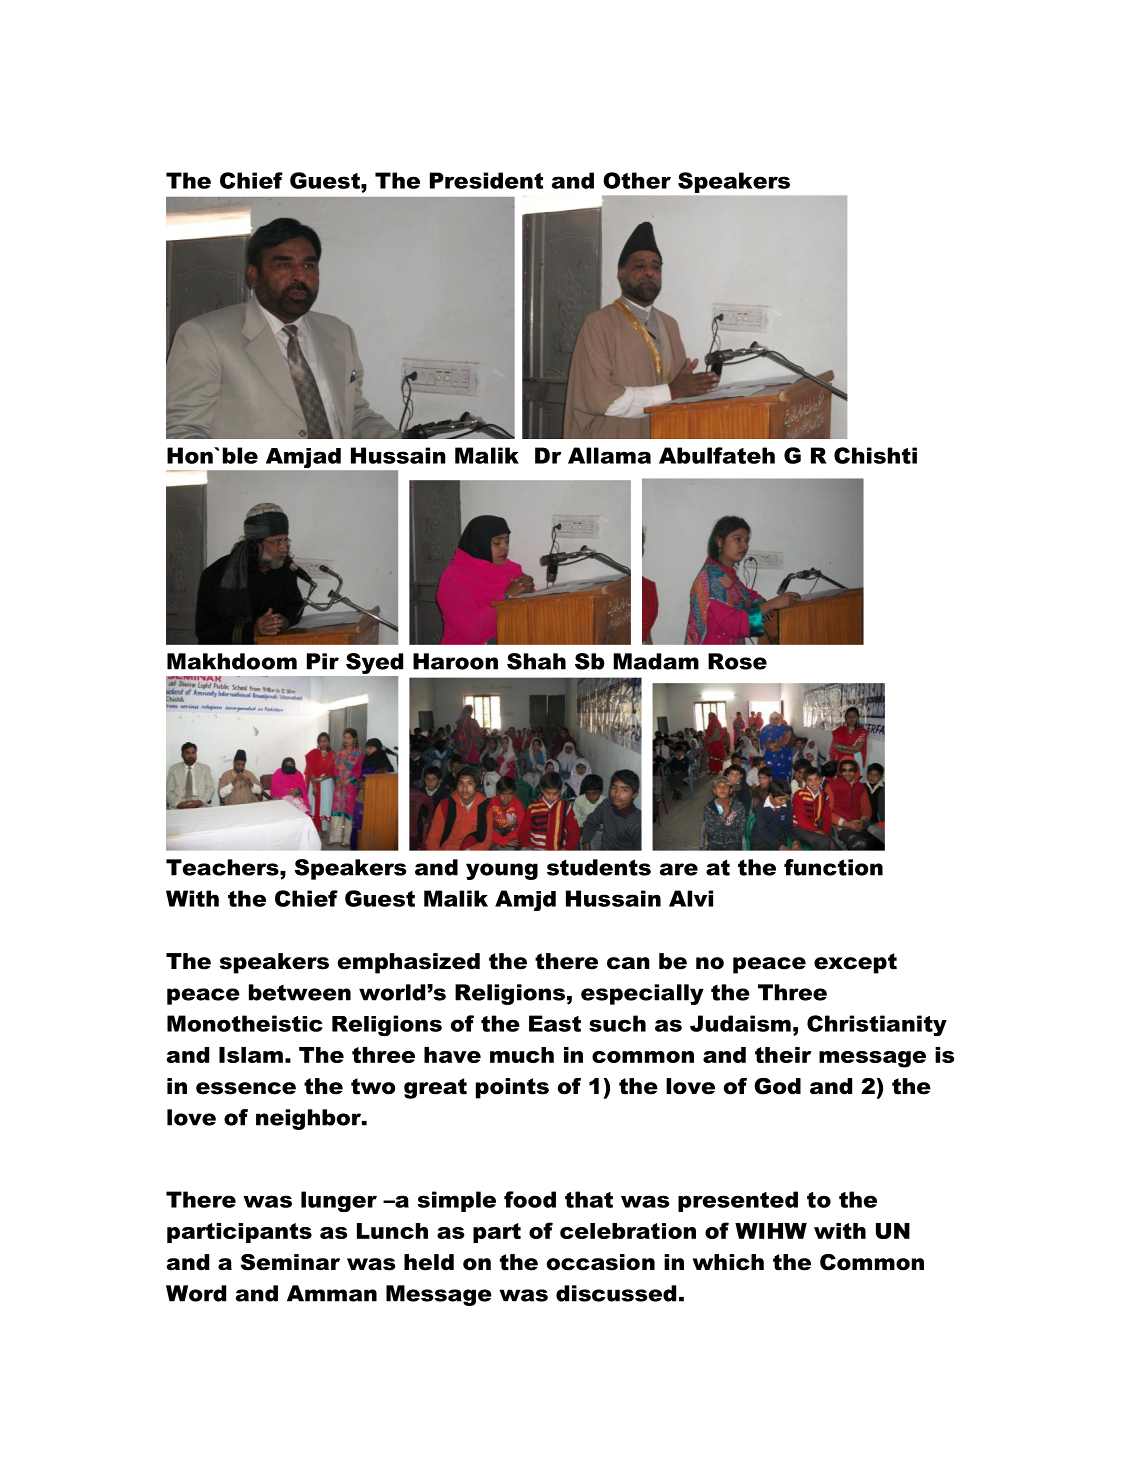 The width and height of the screenshot is (1129, 1462). What do you see at coordinates (502, 871) in the screenshot?
I see `young` at bounding box center [502, 871].
